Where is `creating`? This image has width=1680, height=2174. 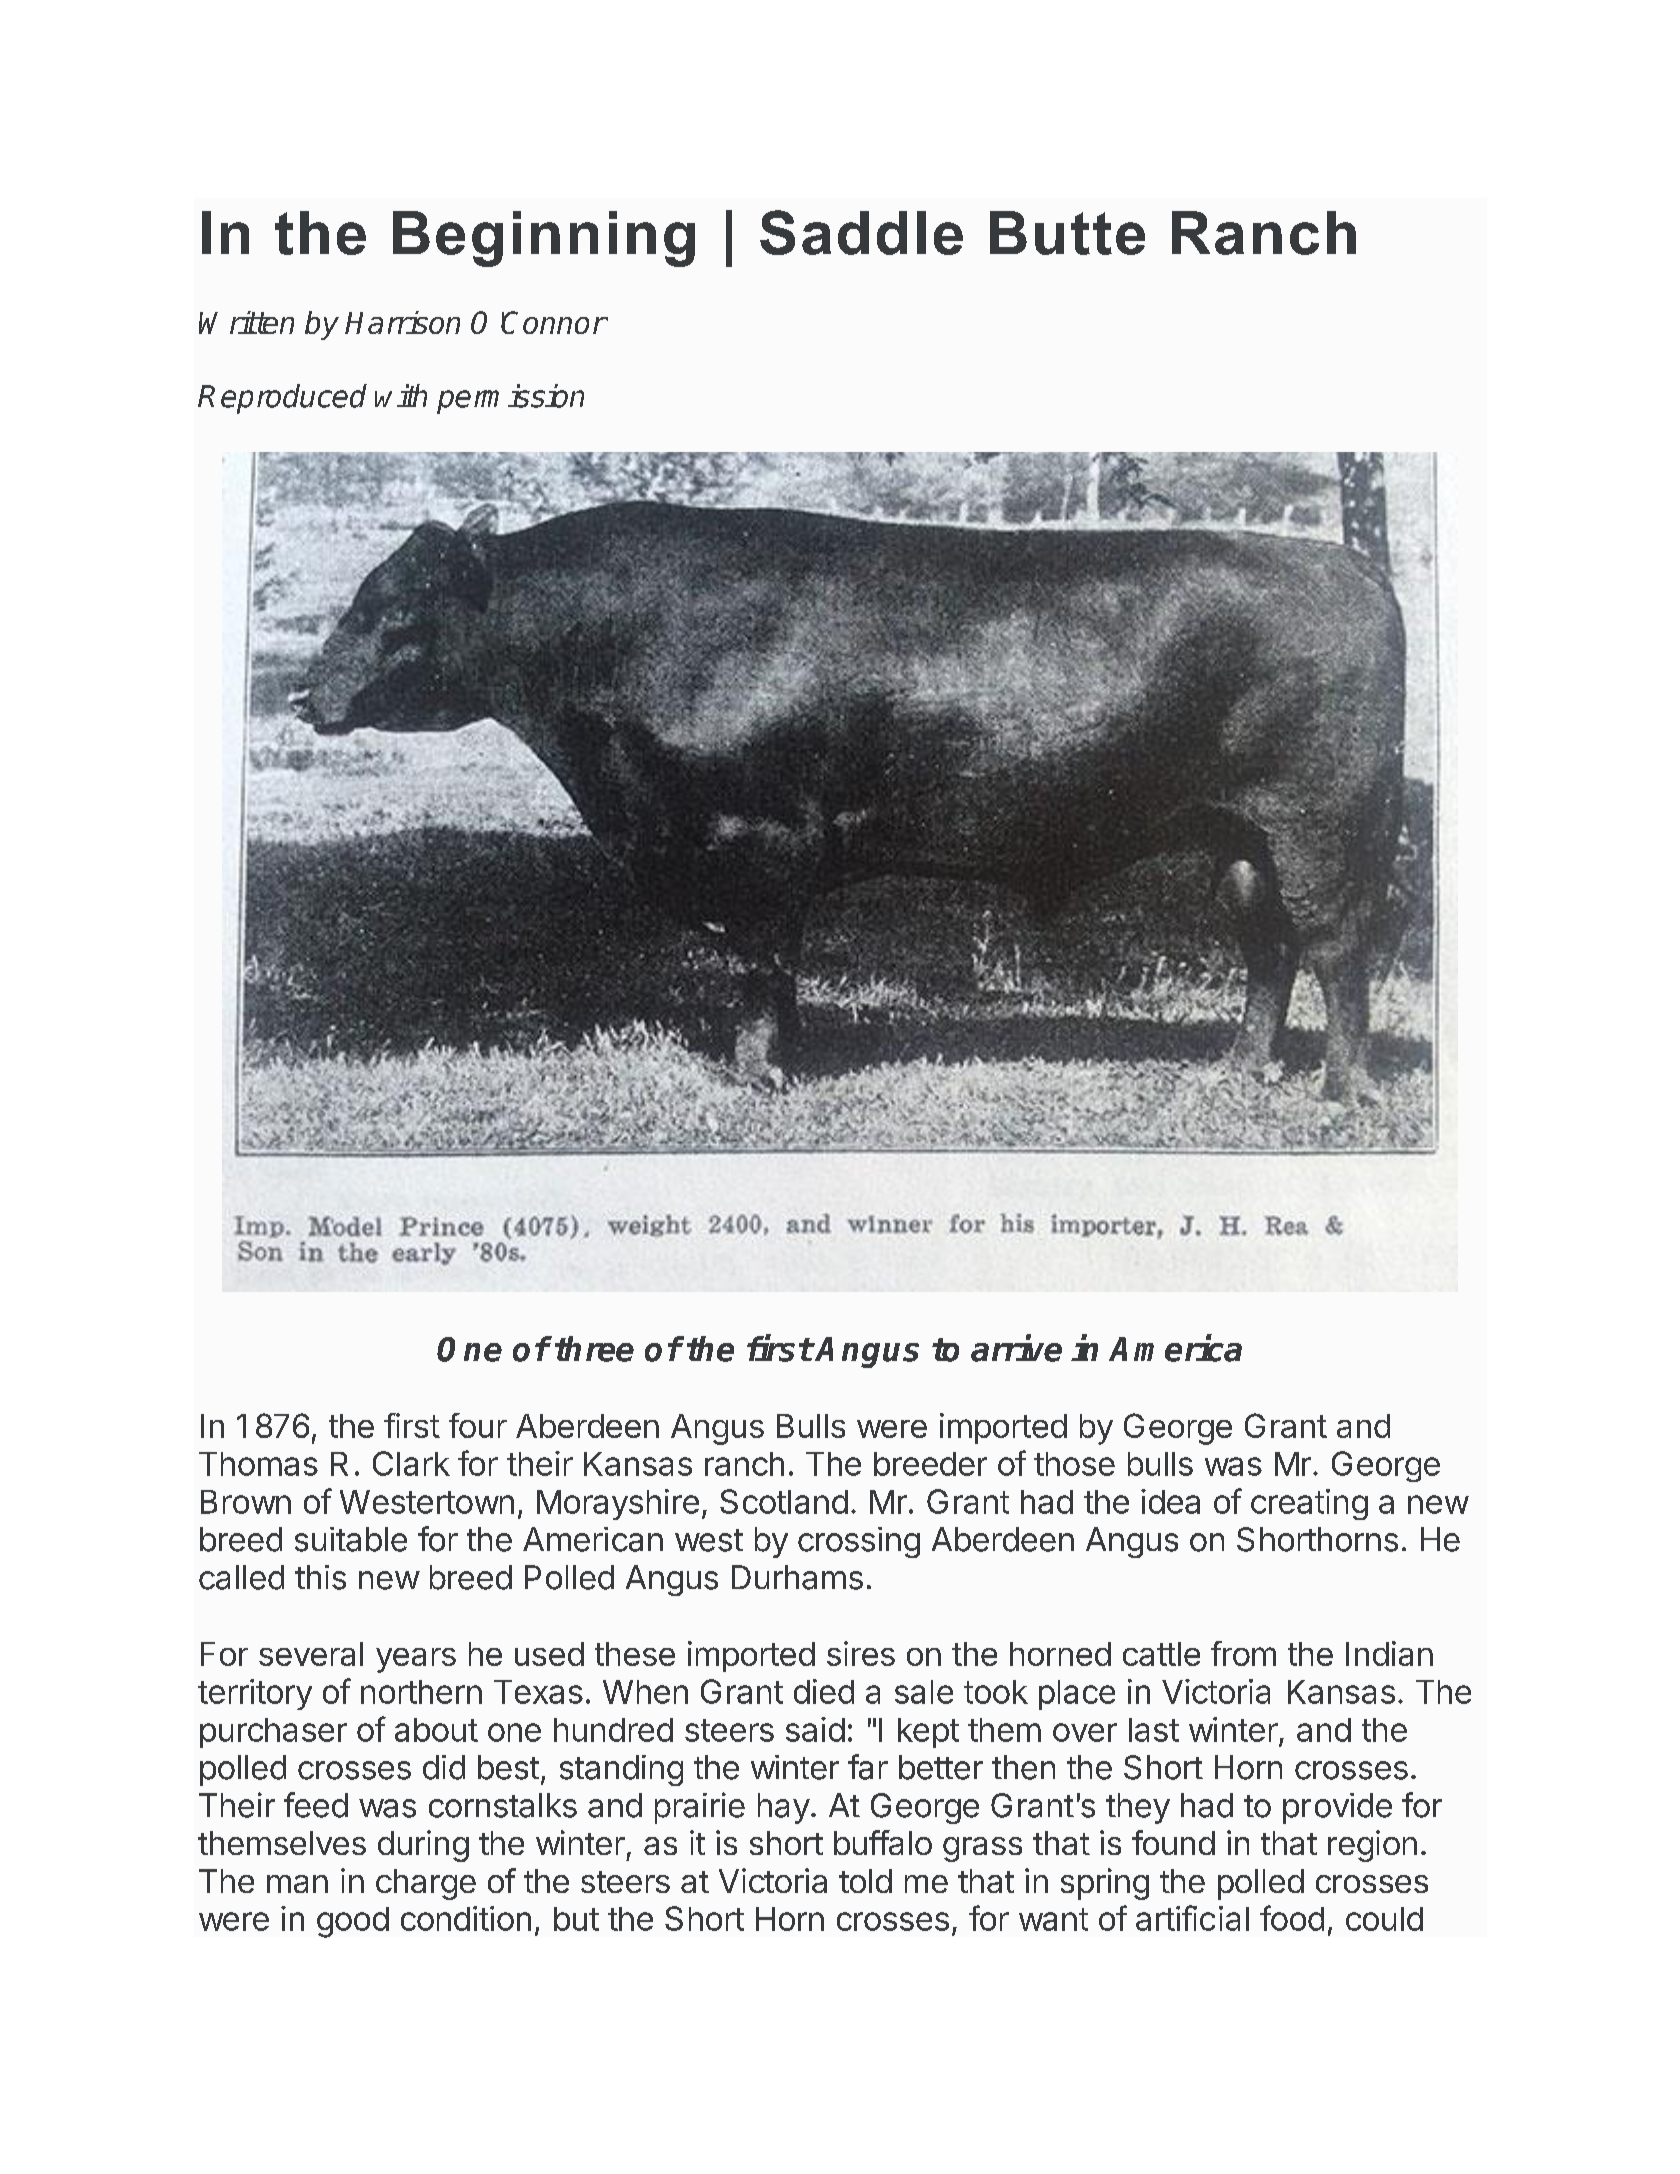
creating is located at coordinates (1309, 1504).
